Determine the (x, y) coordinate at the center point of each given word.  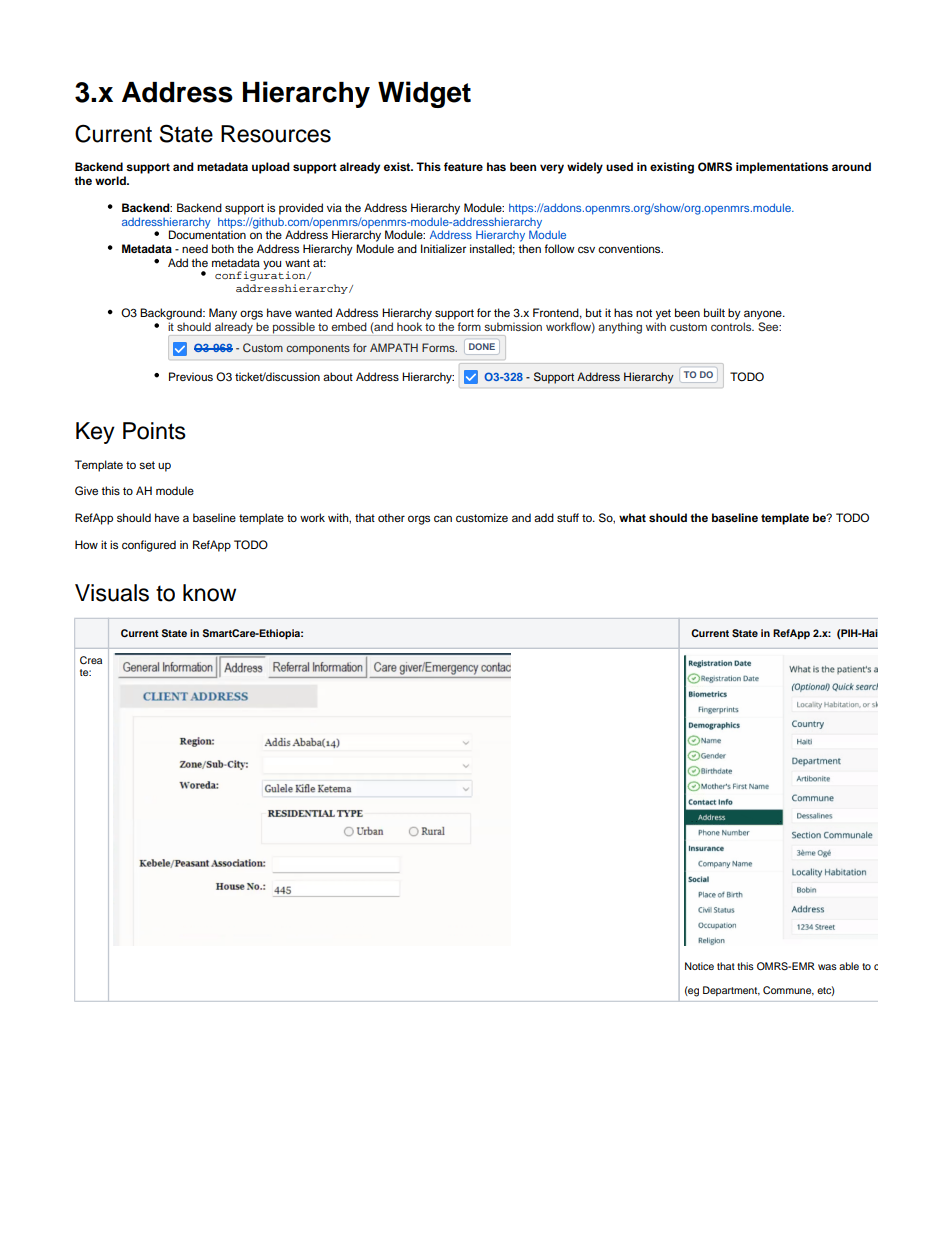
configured (149, 546)
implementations (782, 168)
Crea (91, 660)
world (111, 180)
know (209, 593)
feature (463, 166)
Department (731, 991)
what (632, 517)
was (827, 967)
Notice (699, 966)
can (443, 518)
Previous (191, 376)
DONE (482, 346)
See (769, 326)
